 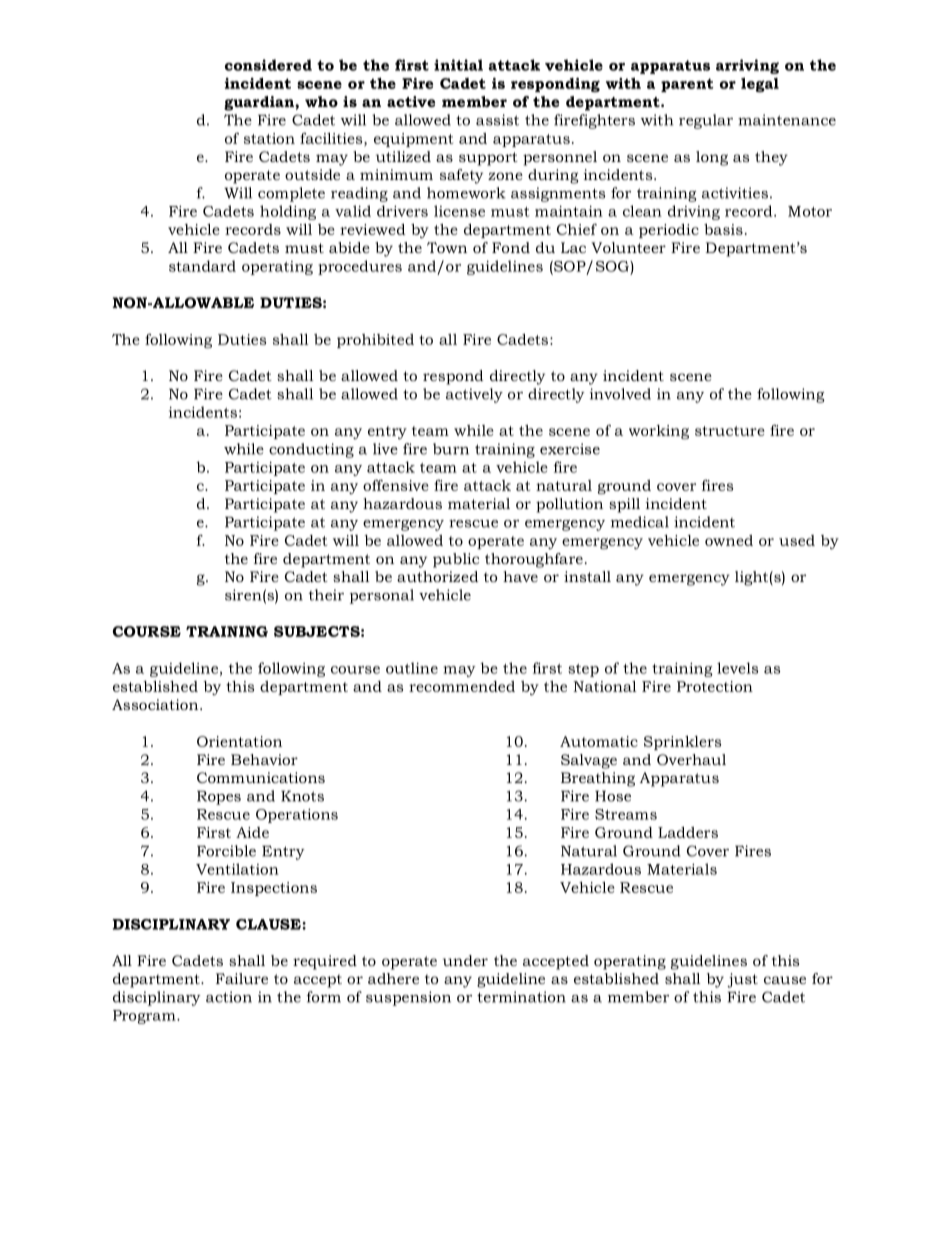 I want to click on guardian, so click(x=260, y=103).
